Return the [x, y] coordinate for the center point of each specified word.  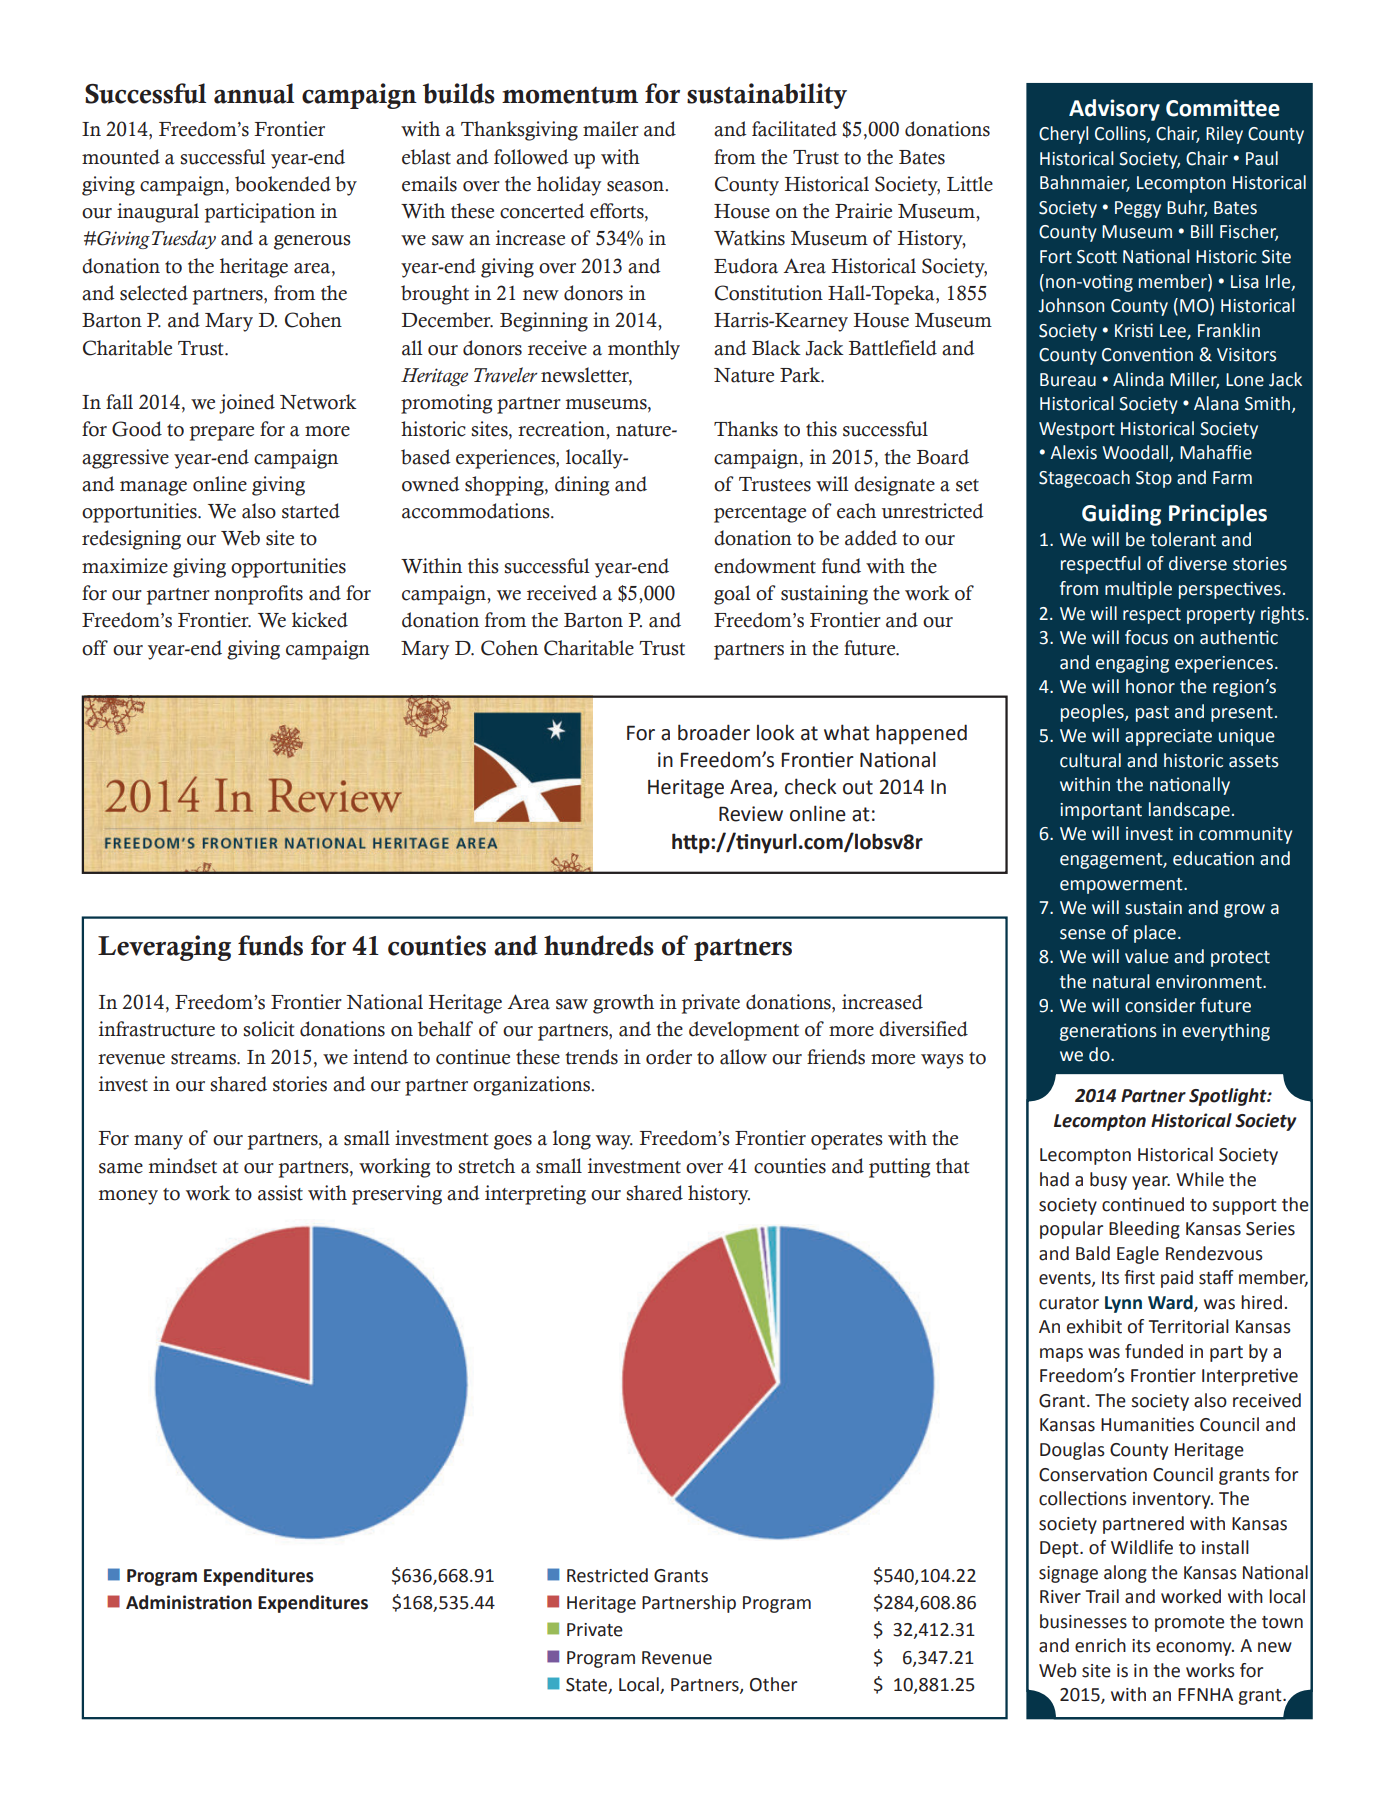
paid [1177, 1279]
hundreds [599, 945]
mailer [611, 129]
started [311, 511]
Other [773, 1684]
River [1060, 1597]
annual [254, 93]
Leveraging [164, 948]
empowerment [1122, 886]
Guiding [1121, 515]
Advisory [1114, 110]
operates [847, 1141]
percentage [760, 514]
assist [280, 1193]
